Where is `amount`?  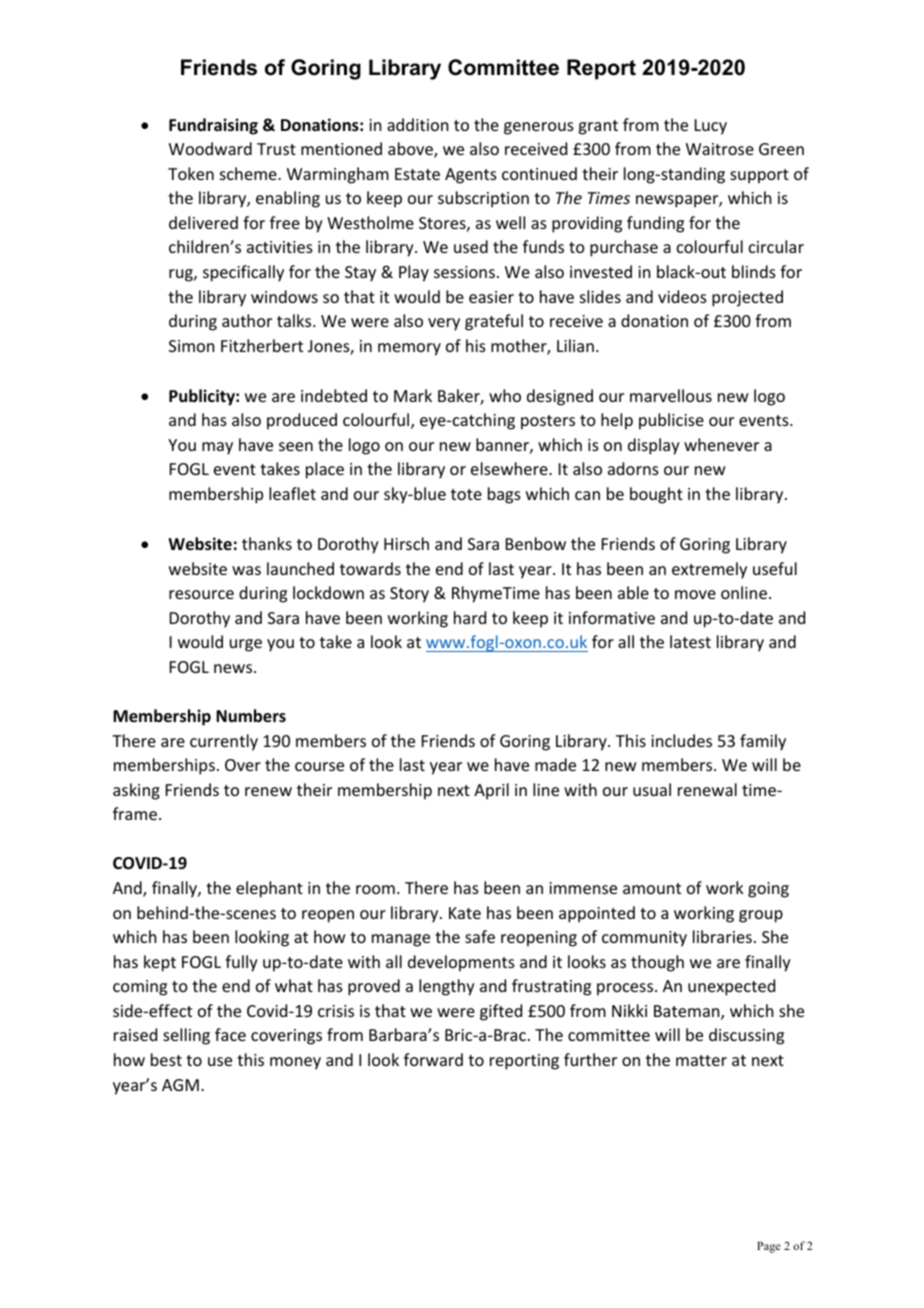
amount is located at coordinates (652, 888).
